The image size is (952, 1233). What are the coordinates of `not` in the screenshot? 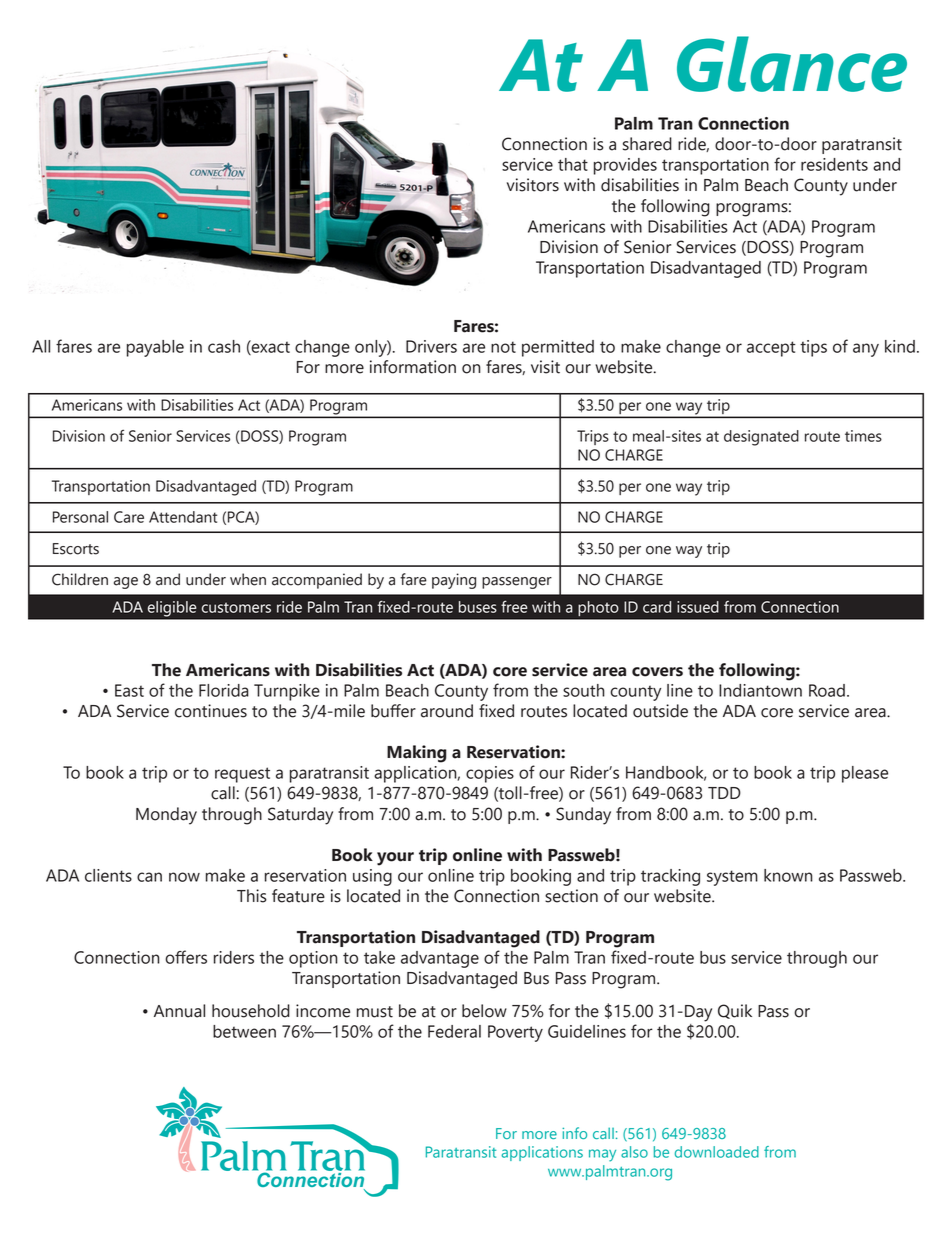 It's located at (503, 347).
